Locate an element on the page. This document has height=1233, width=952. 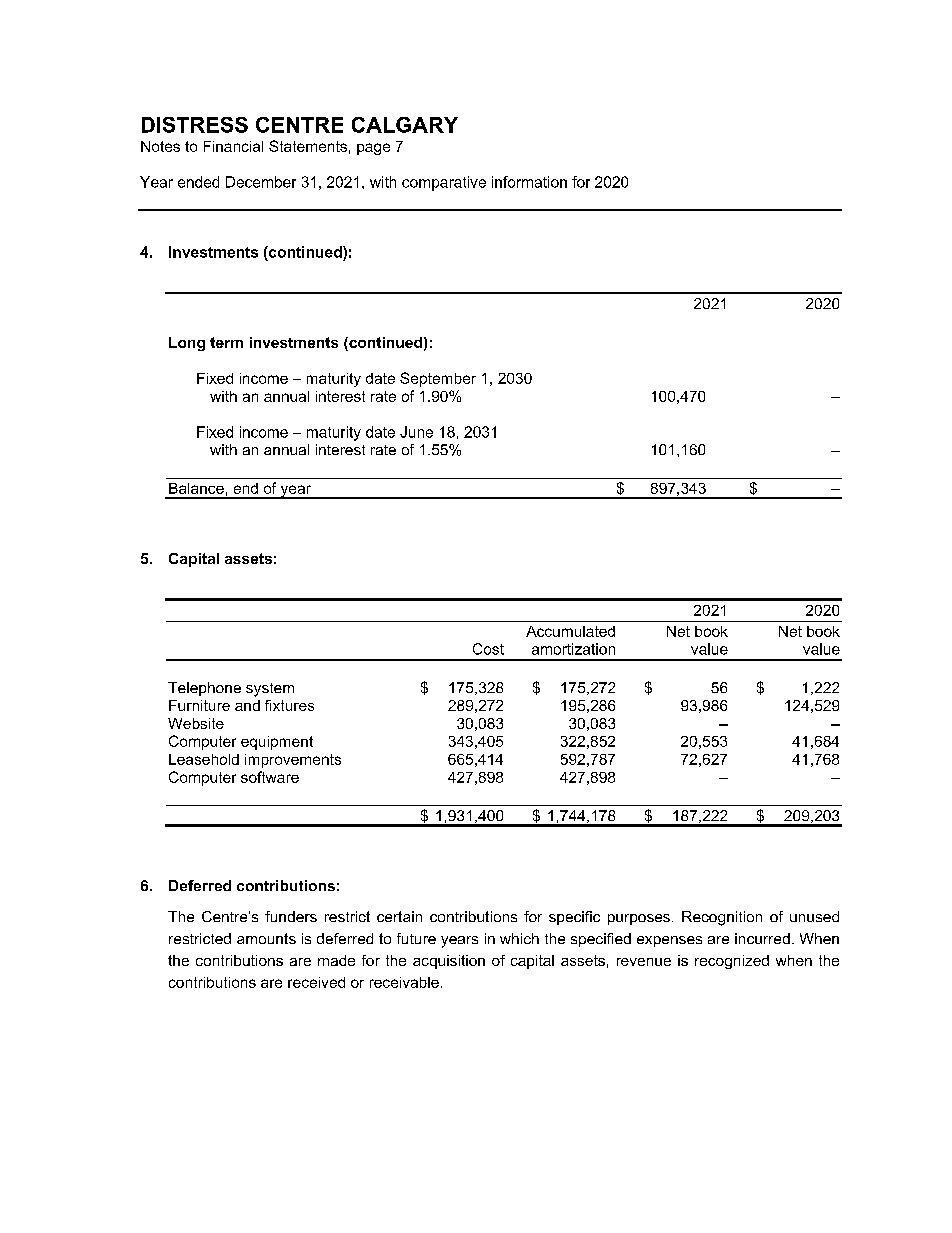
acquisition is located at coordinates (449, 962).
